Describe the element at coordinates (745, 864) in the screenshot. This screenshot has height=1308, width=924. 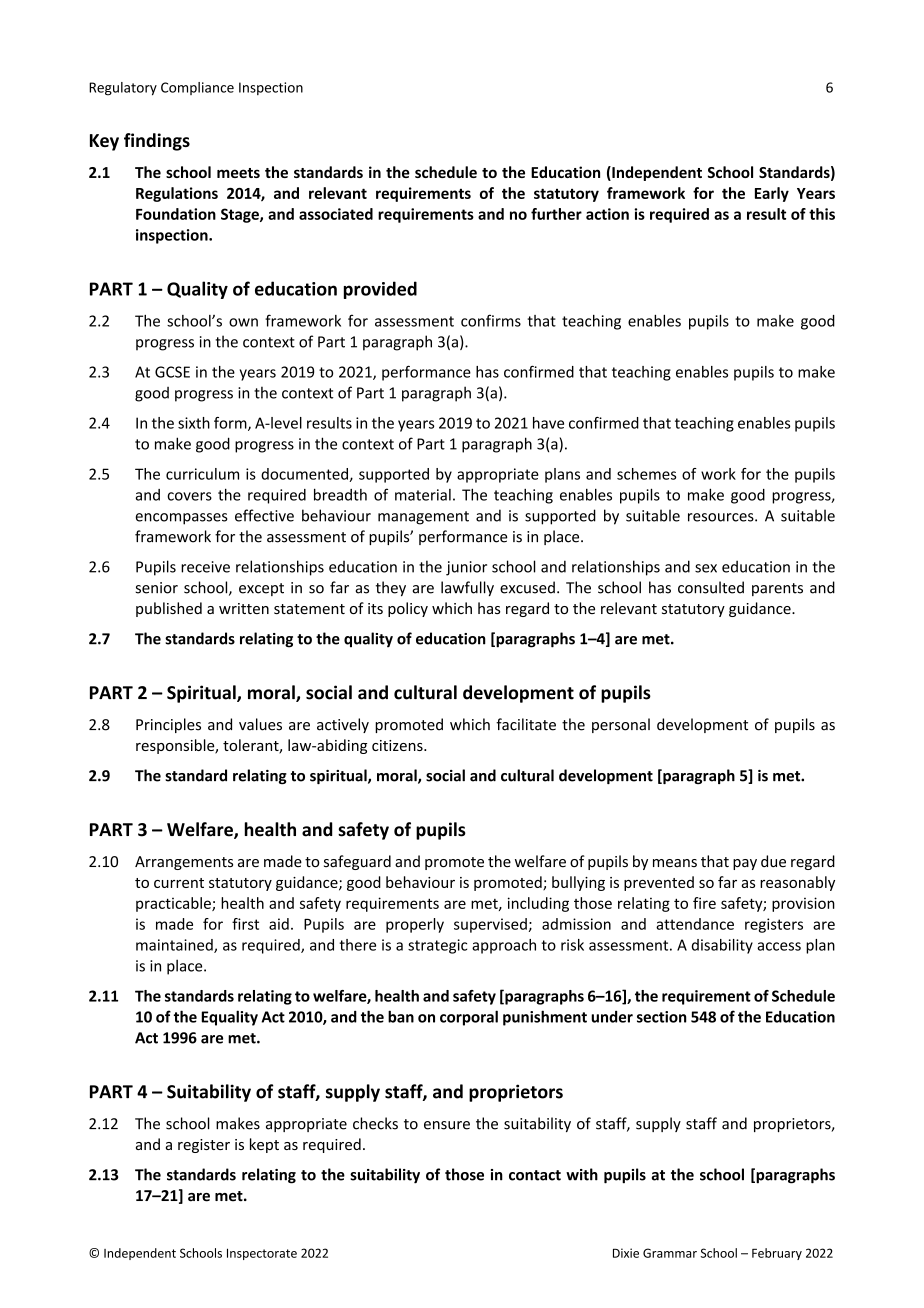
I see `pay` at that location.
